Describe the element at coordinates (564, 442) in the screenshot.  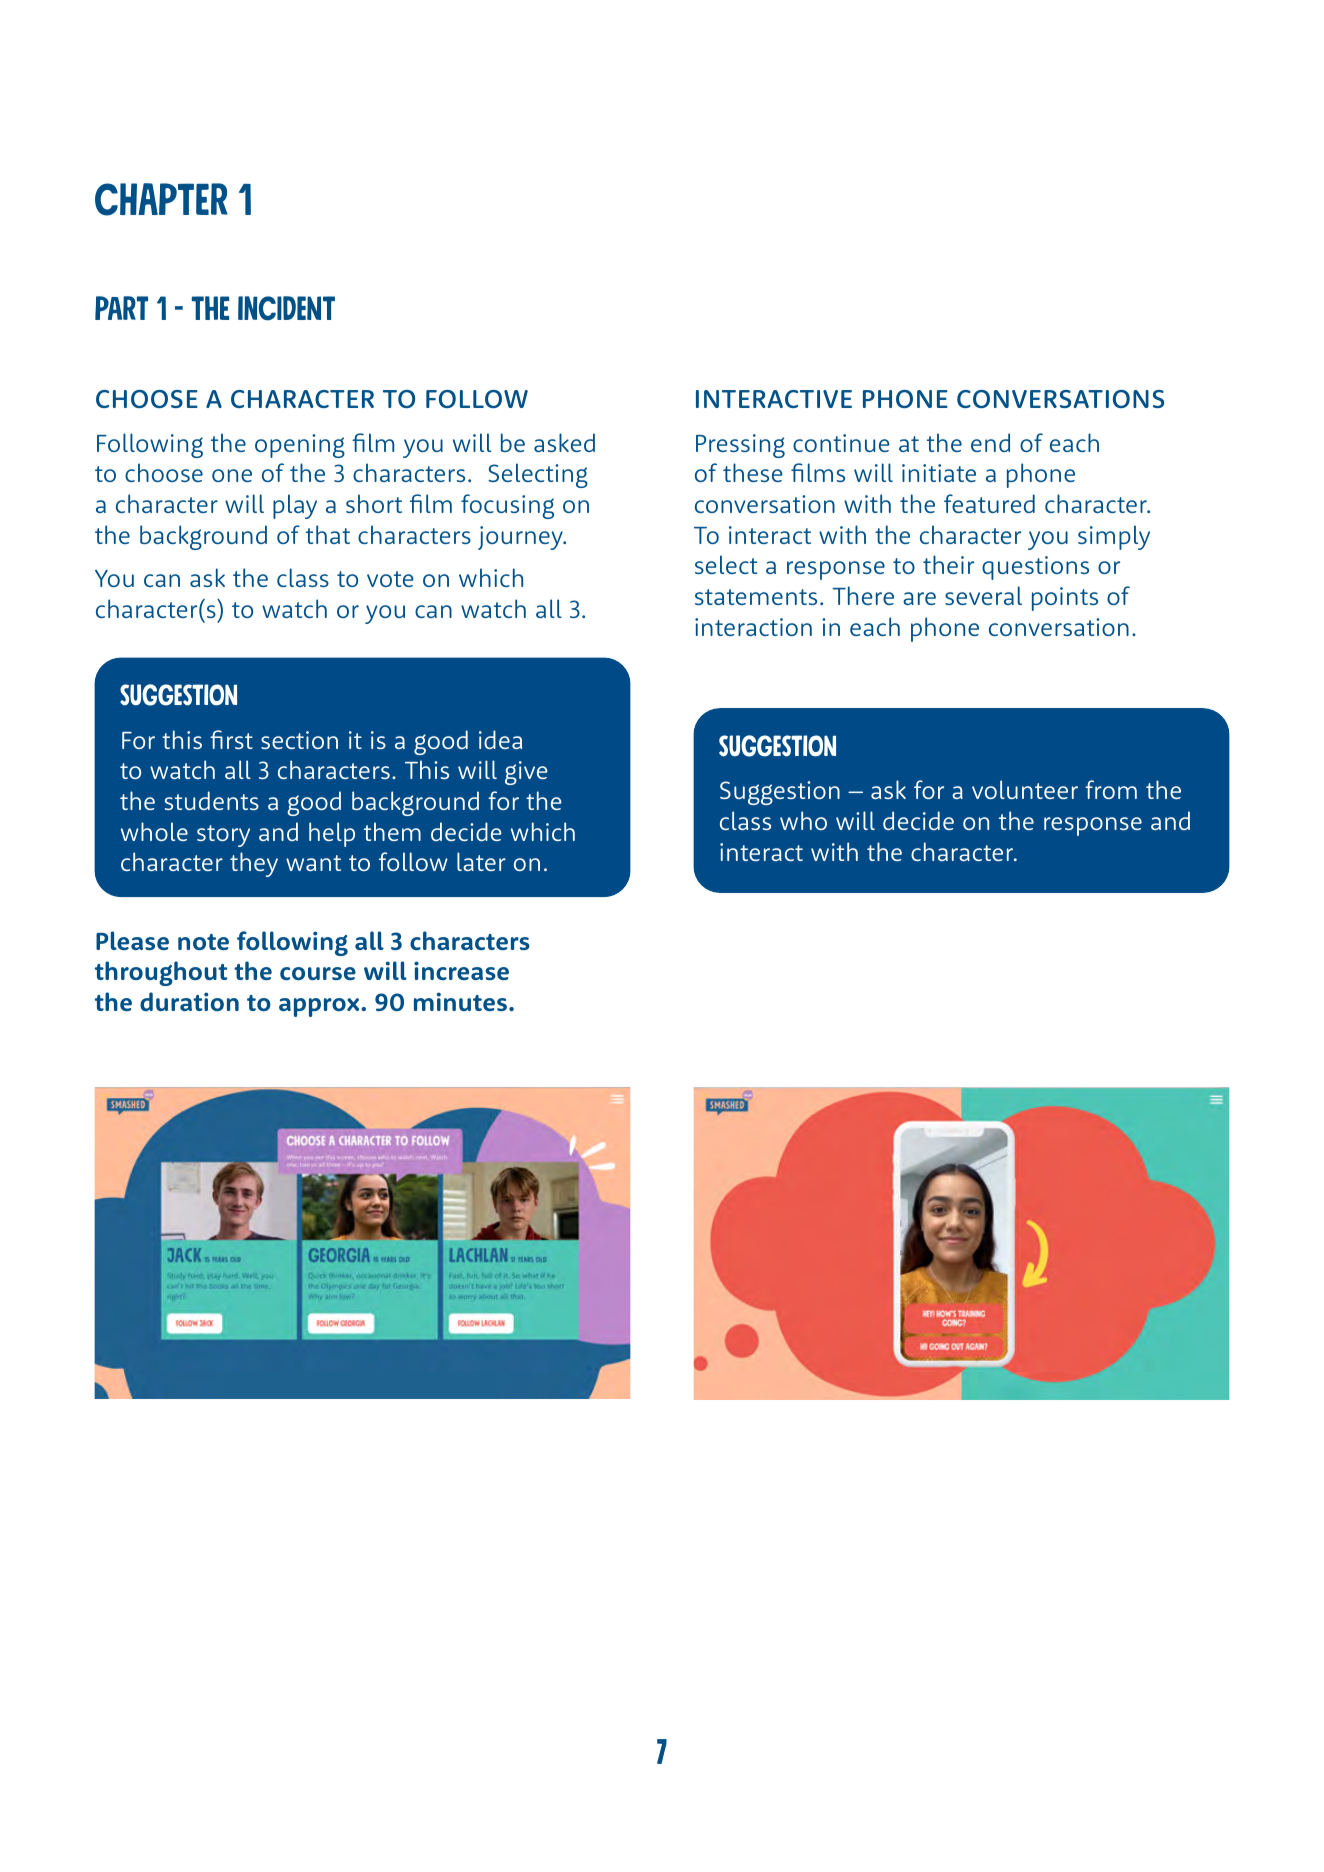
I see `asked` at that location.
